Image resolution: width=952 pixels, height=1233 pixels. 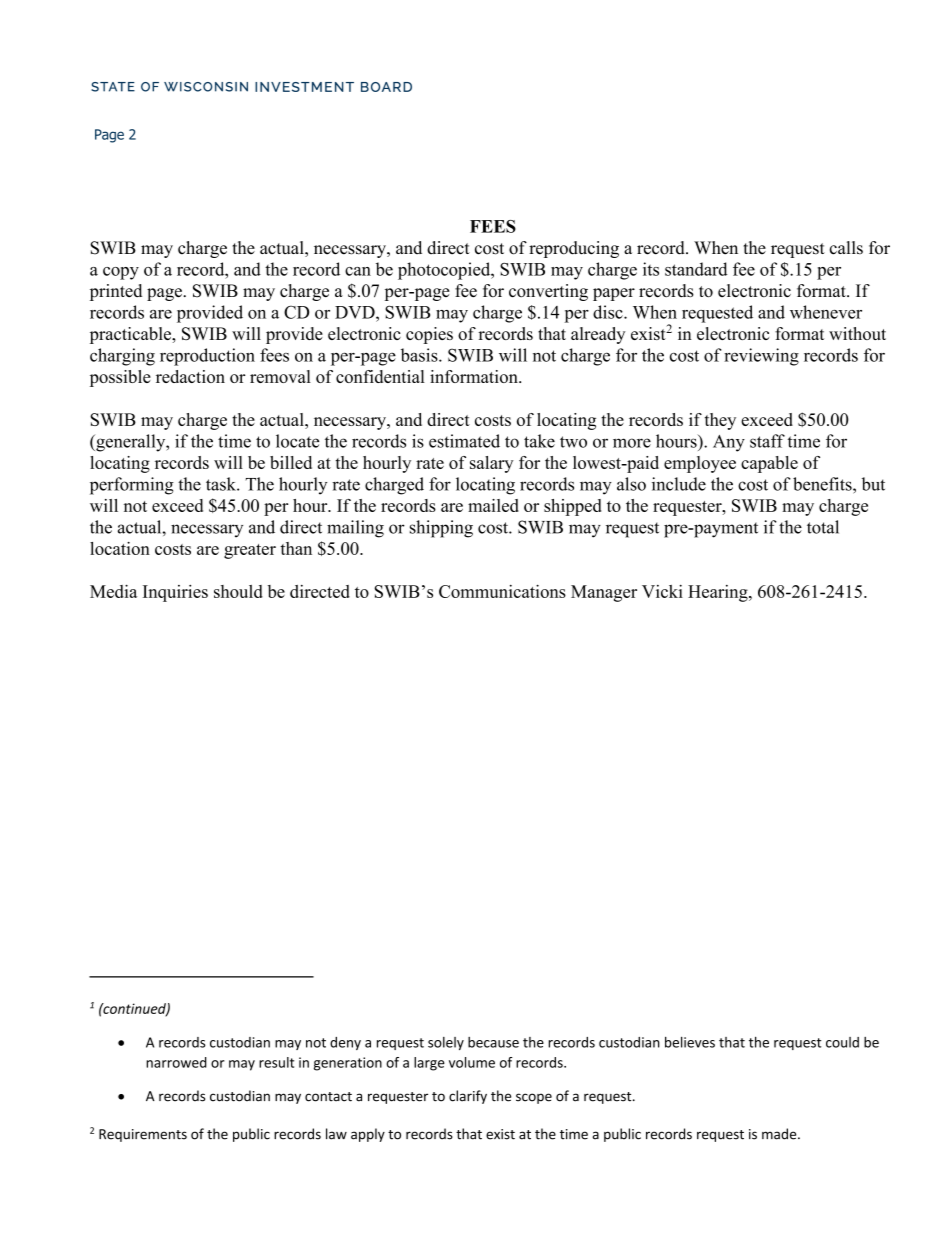 I want to click on capable, so click(x=769, y=464).
